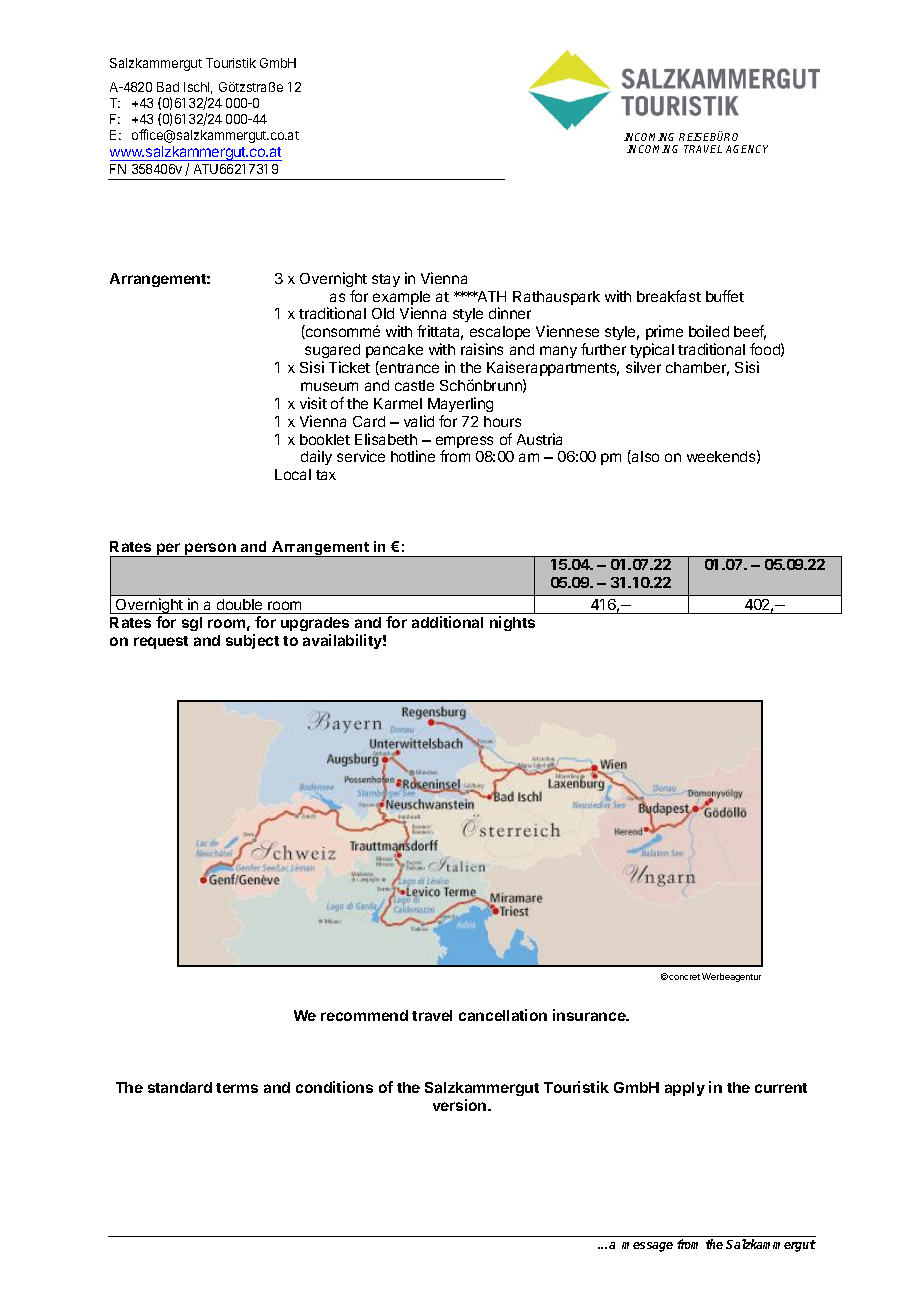 This document has height=1308, width=924. What do you see at coordinates (512, 623) in the document?
I see `nights` at bounding box center [512, 623].
